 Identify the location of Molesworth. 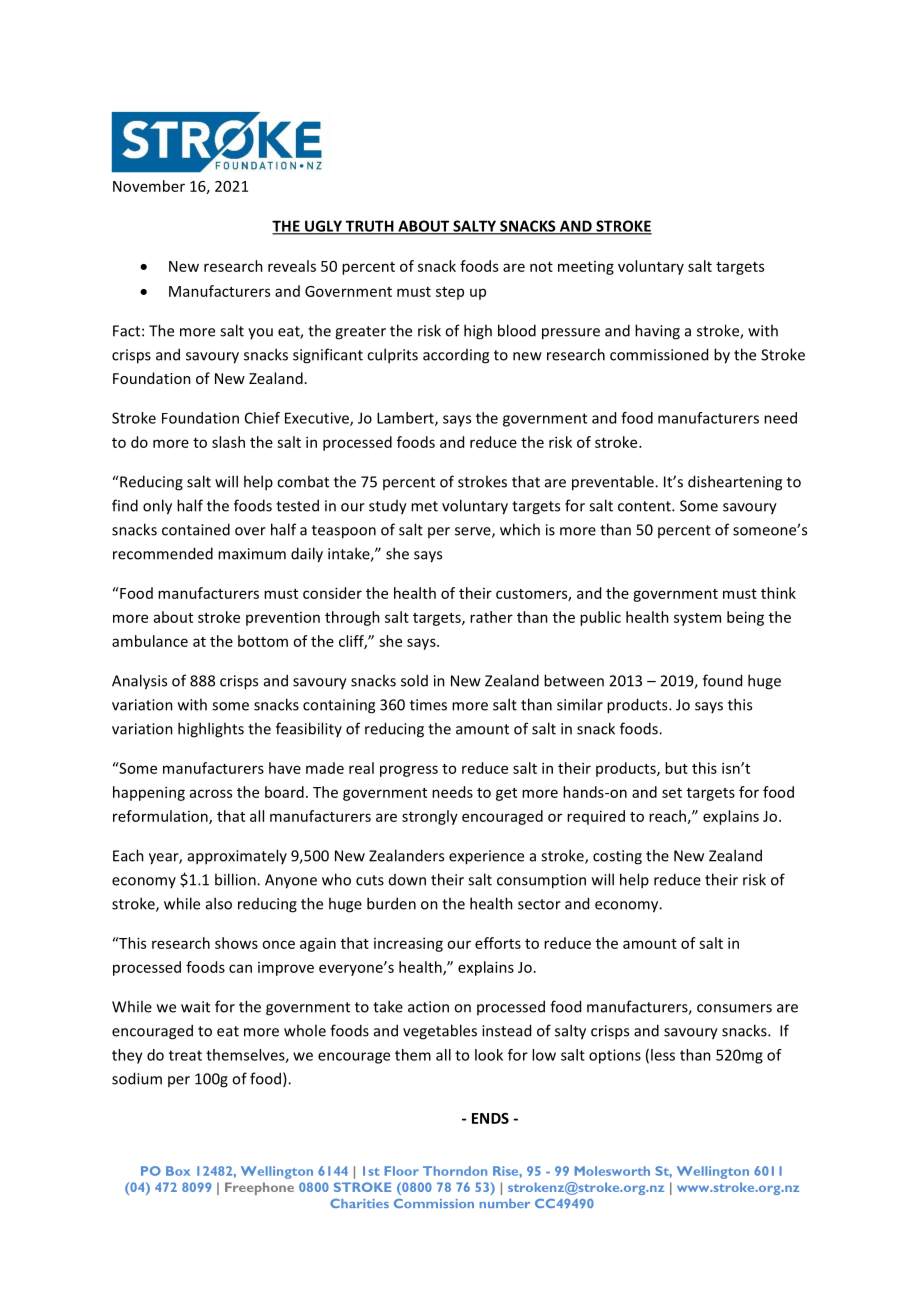
(612, 1171).
